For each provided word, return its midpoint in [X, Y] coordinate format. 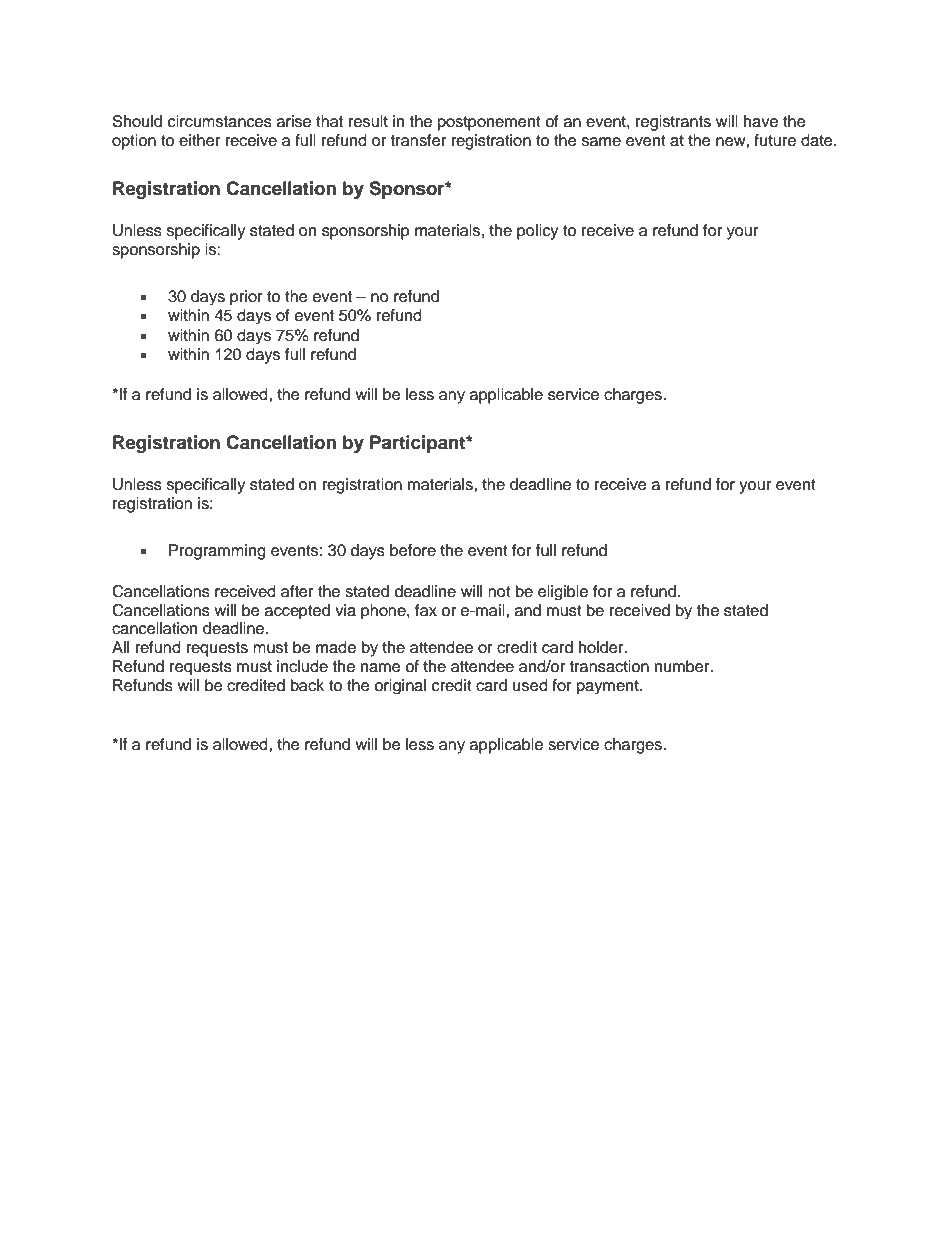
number [683, 666]
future [775, 140]
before [413, 550]
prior [246, 297]
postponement [489, 123]
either [199, 140]
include [302, 666]
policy [538, 232]
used [530, 685]
